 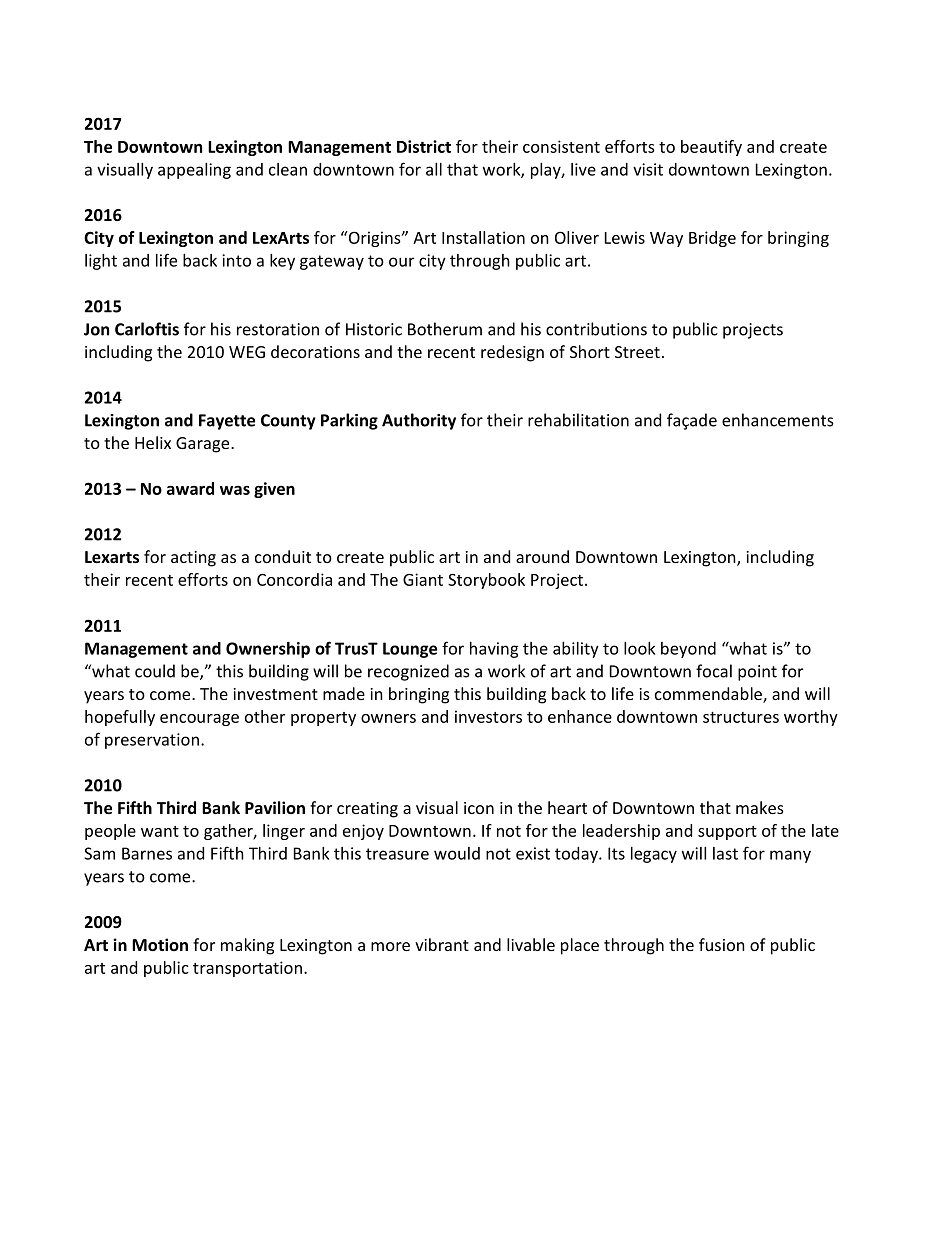 I want to click on Motion, so click(x=160, y=944).
